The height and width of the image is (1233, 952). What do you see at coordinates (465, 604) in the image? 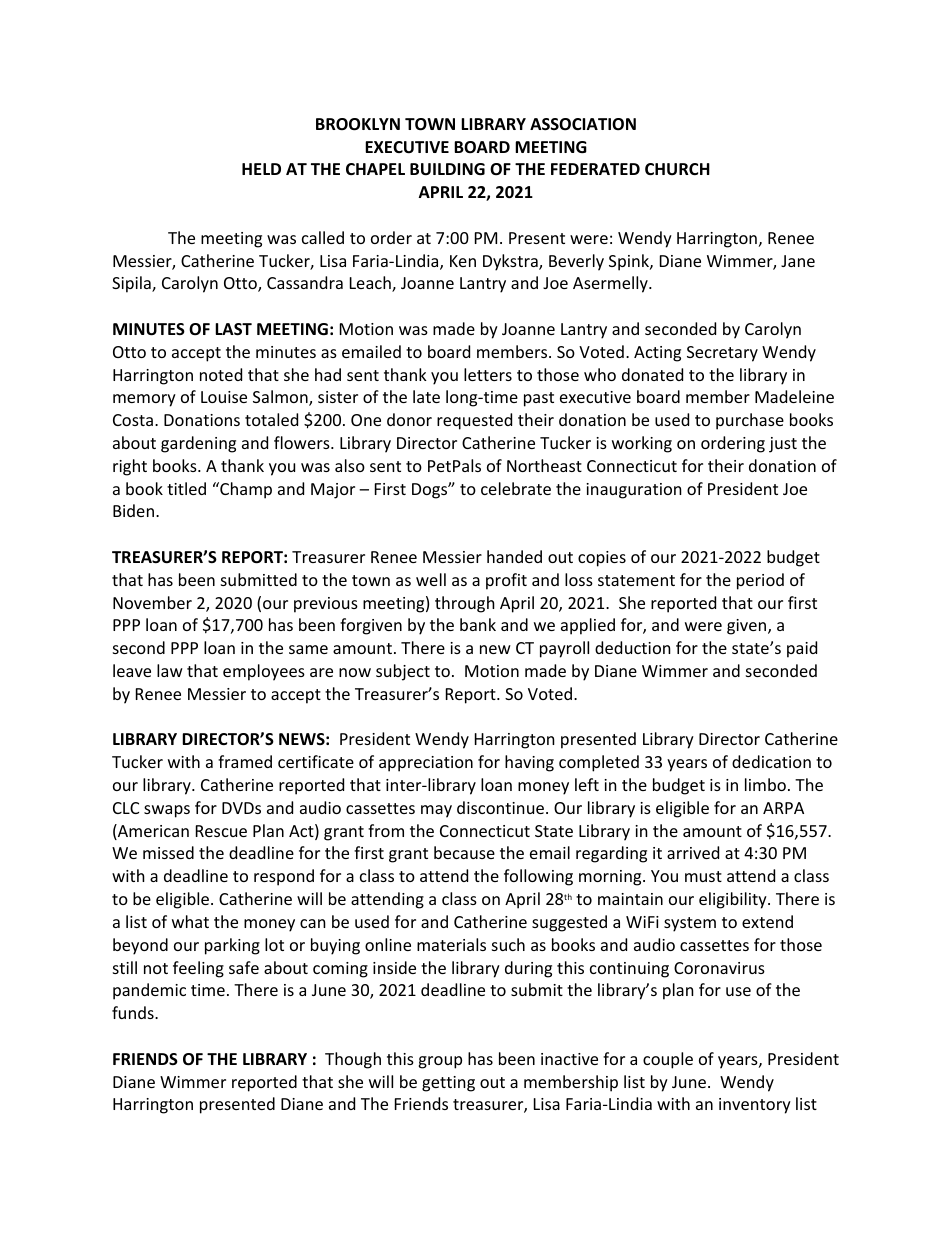
I see `through` at bounding box center [465, 604].
